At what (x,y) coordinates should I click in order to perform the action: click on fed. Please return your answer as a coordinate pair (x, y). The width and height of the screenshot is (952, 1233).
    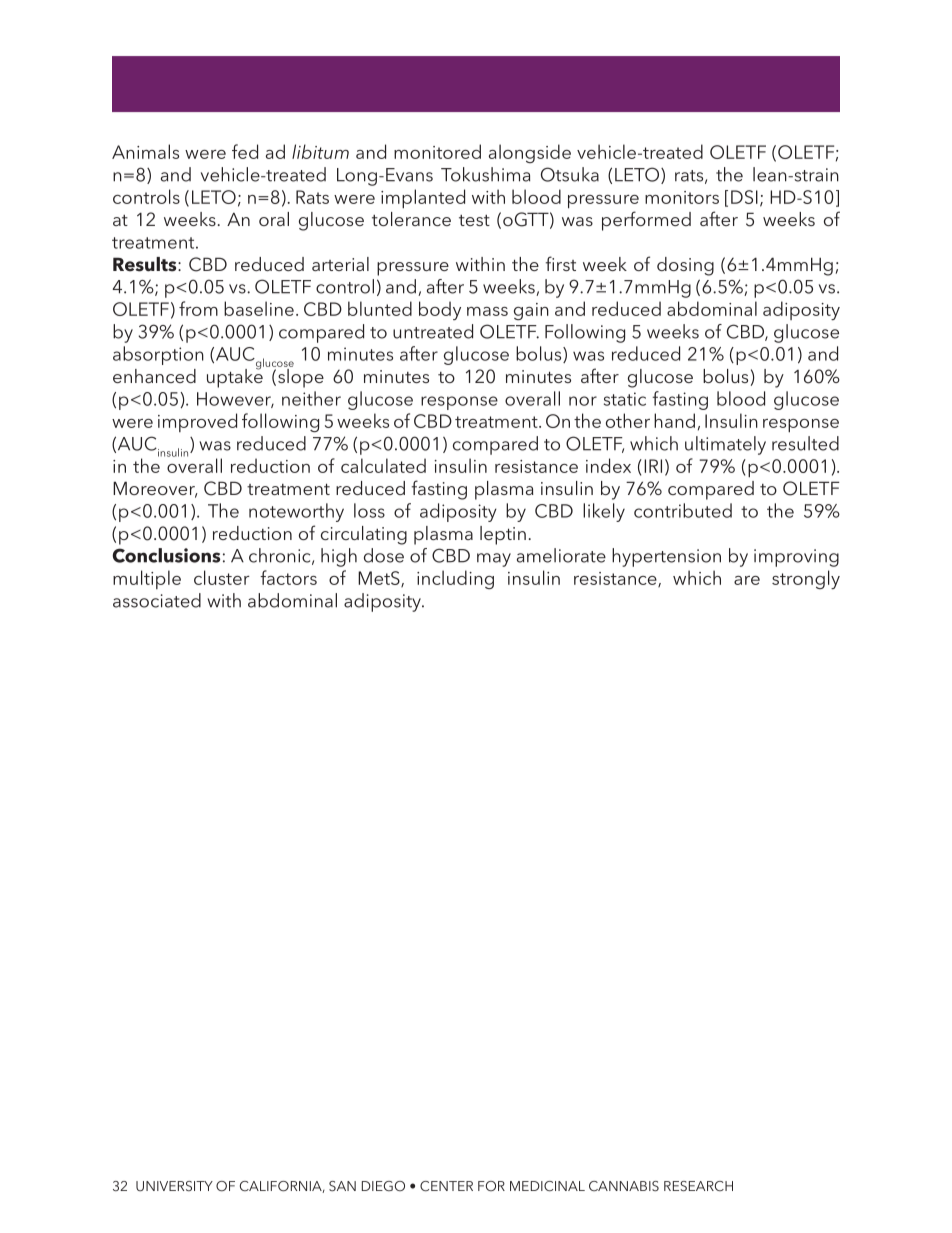
    Looking at the image, I should click on (245, 151).
